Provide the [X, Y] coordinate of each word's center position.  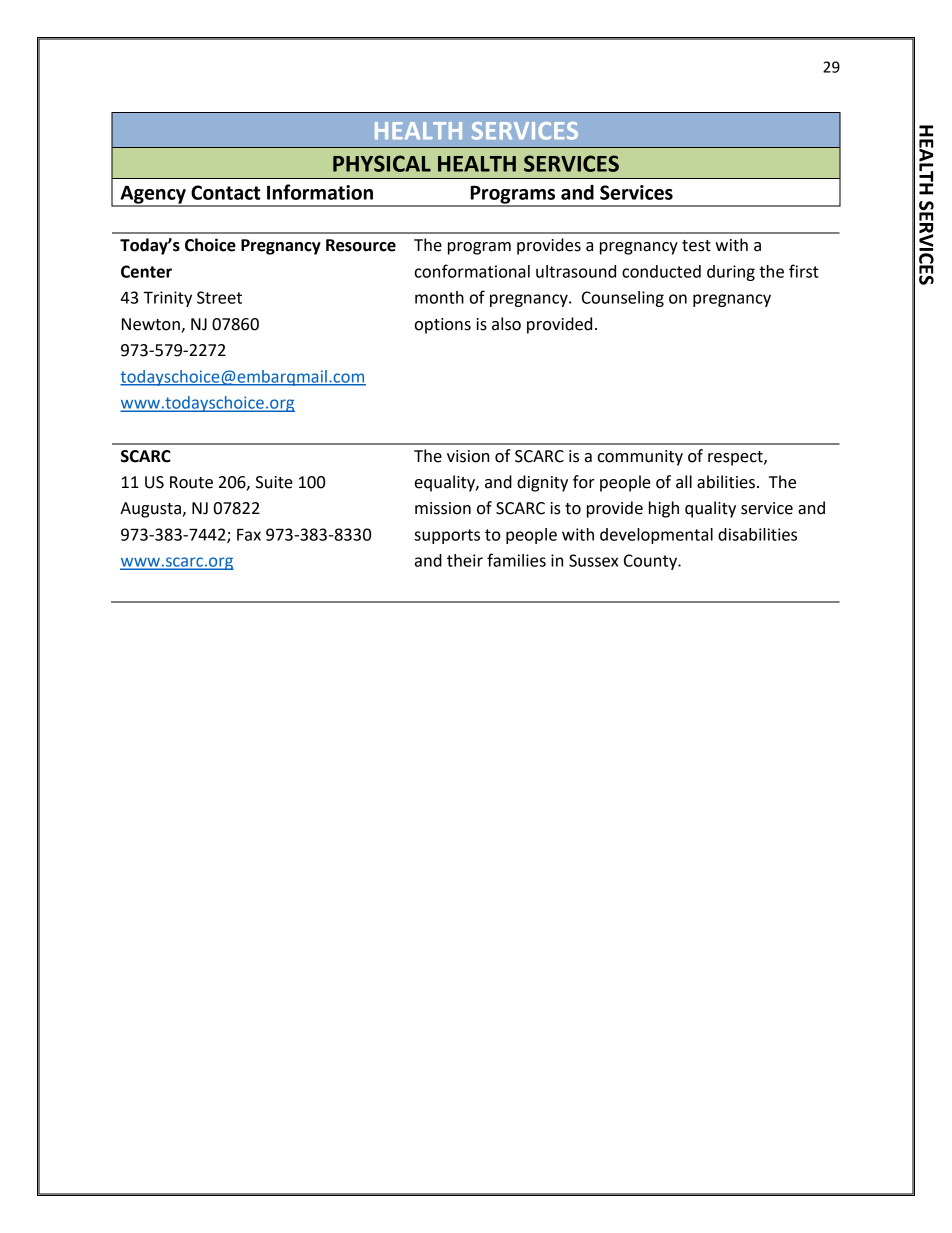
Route [191, 482]
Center [146, 271]
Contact [225, 192]
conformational [472, 271]
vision [468, 456]
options [442, 326]
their [465, 560]
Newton [152, 325]
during [731, 273]
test [696, 246]
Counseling [623, 299]
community [640, 458]
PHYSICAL [382, 163]
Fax [249, 534]
